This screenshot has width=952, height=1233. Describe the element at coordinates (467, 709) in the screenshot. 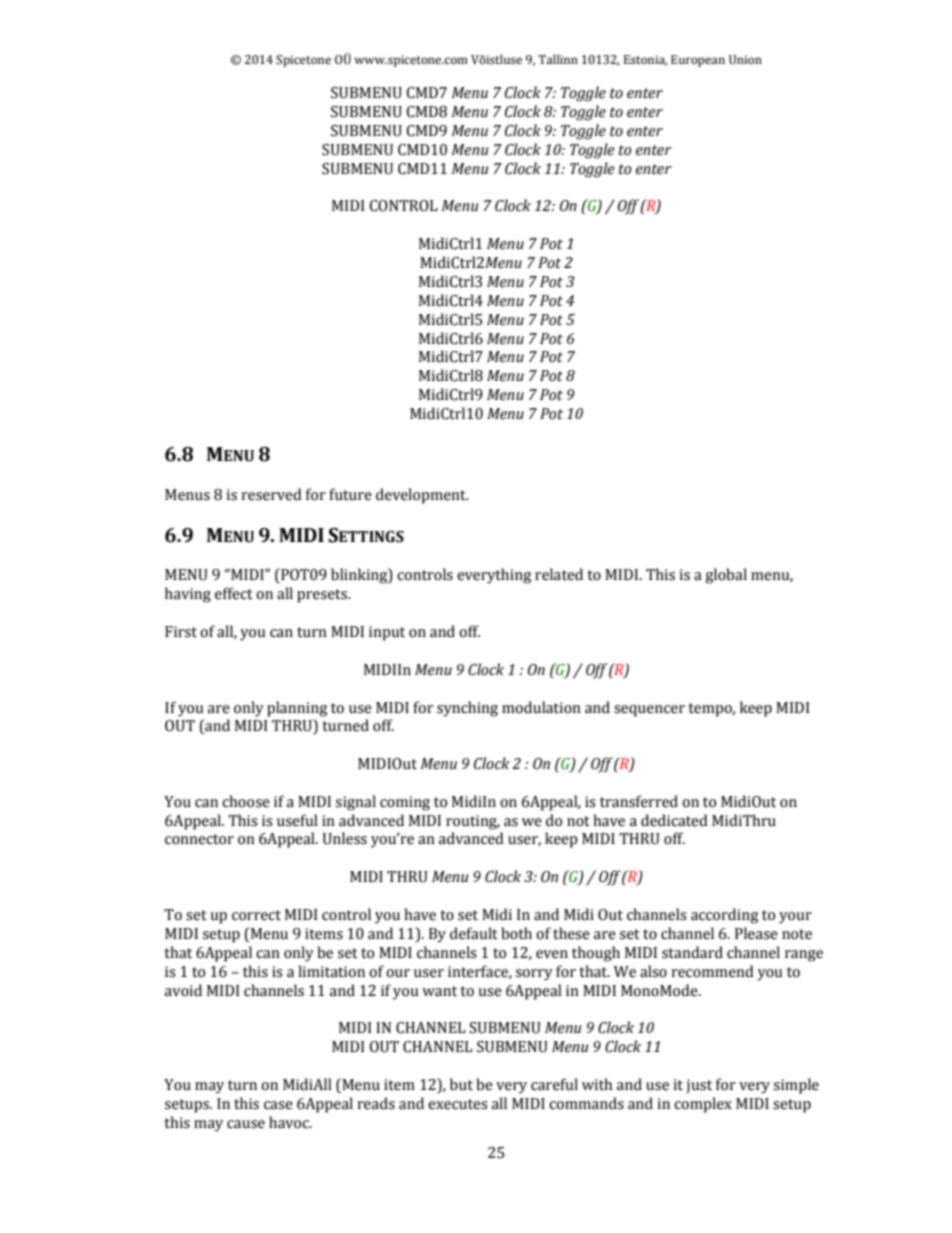

I see `synching` at that location.
